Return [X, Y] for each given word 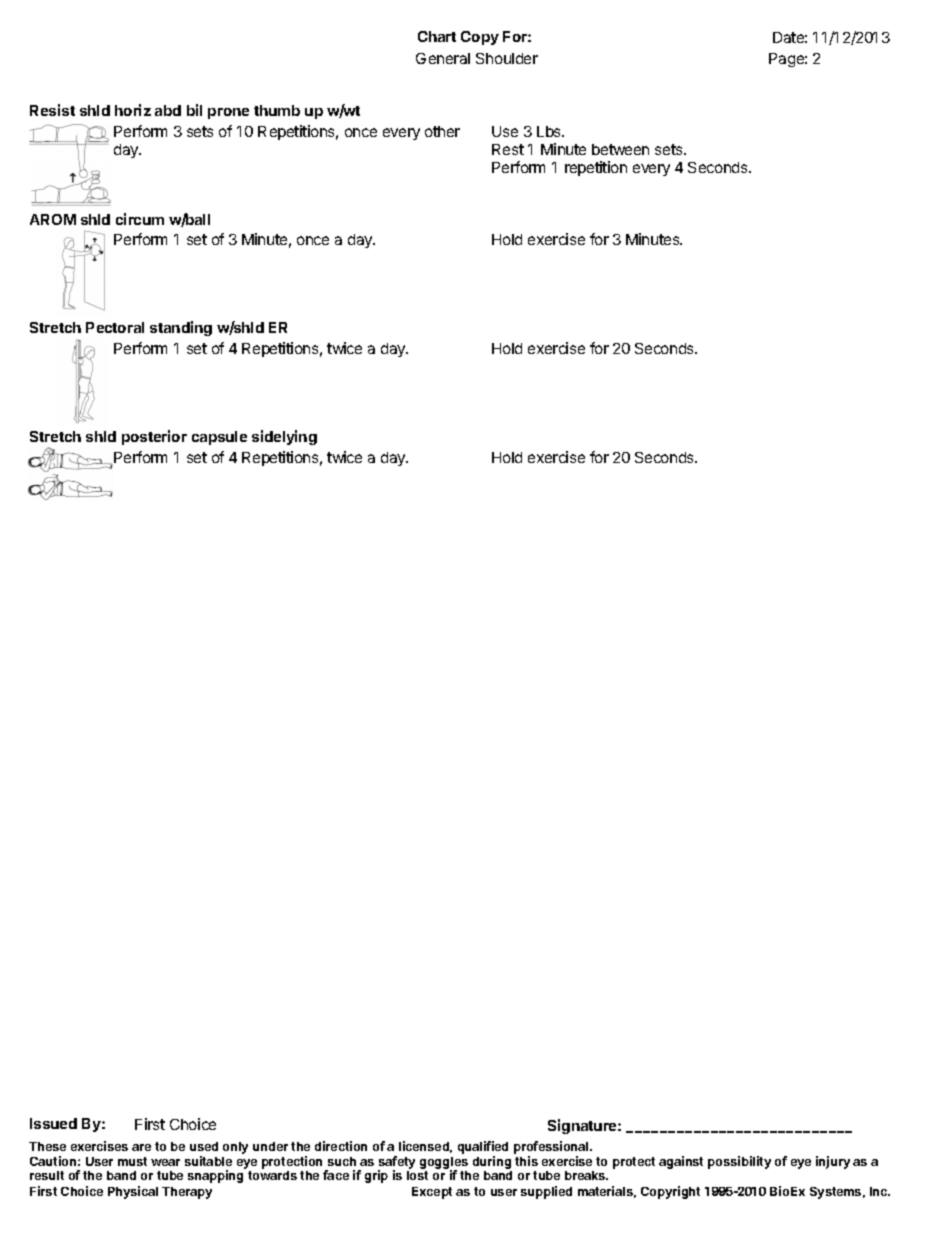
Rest [508, 149]
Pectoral [115, 327]
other [442, 131]
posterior [154, 437]
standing [181, 328]
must [132, 1161]
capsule [219, 438]
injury [833, 1162]
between [620, 149]
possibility [739, 1162]
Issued [53, 1123]
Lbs [550, 131]
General [443, 58]
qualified [483, 1147]
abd [168, 110]
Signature [583, 1126]
